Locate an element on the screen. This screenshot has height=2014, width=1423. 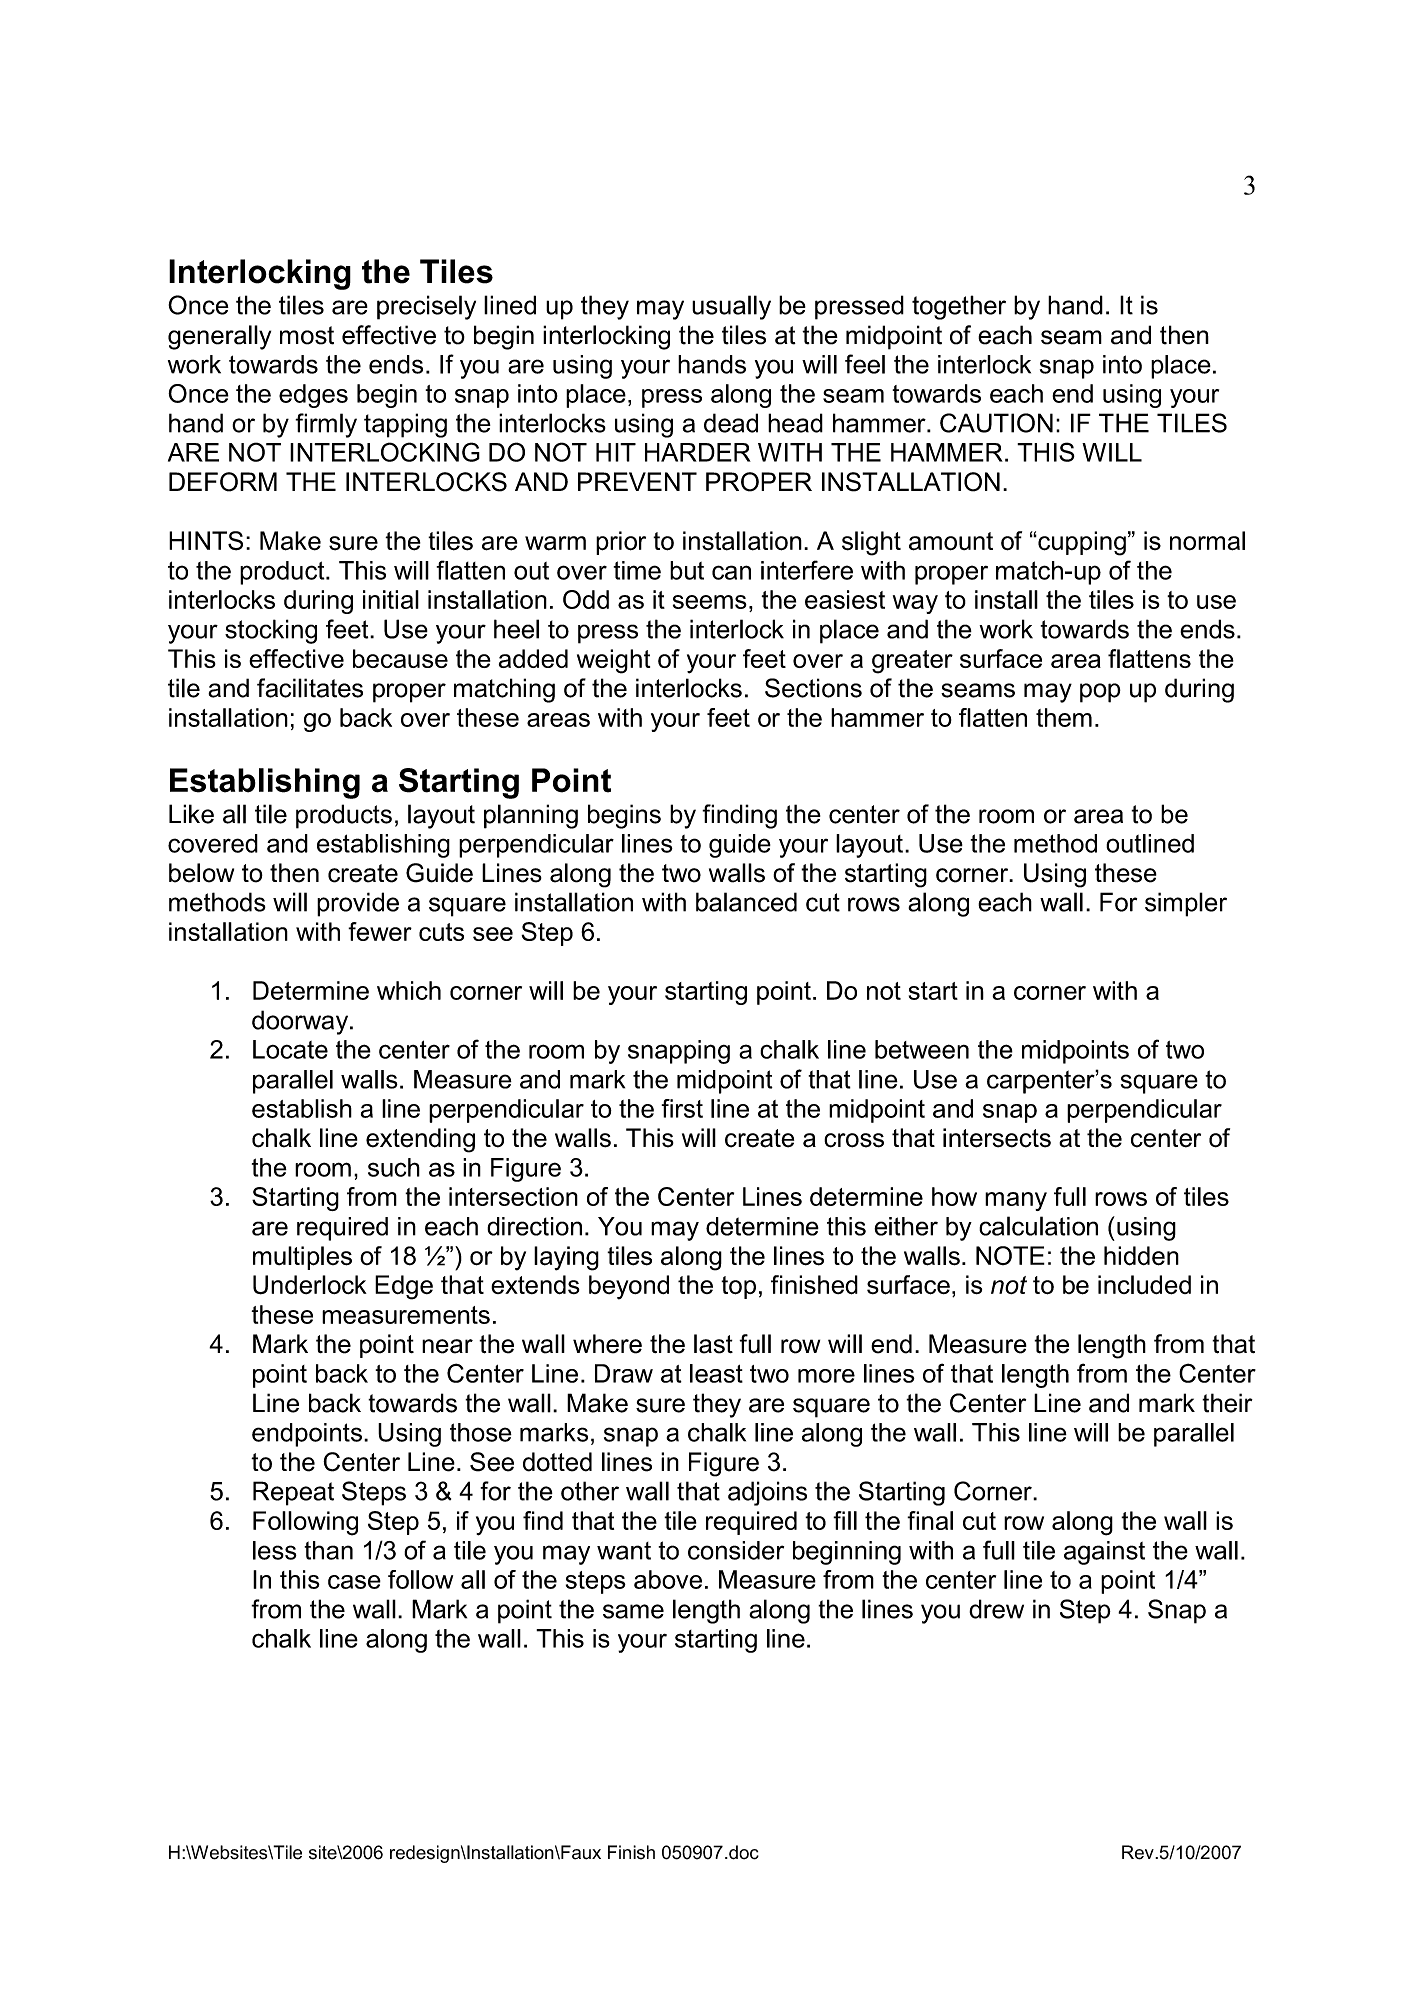
multiples is located at coordinates (302, 1258).
